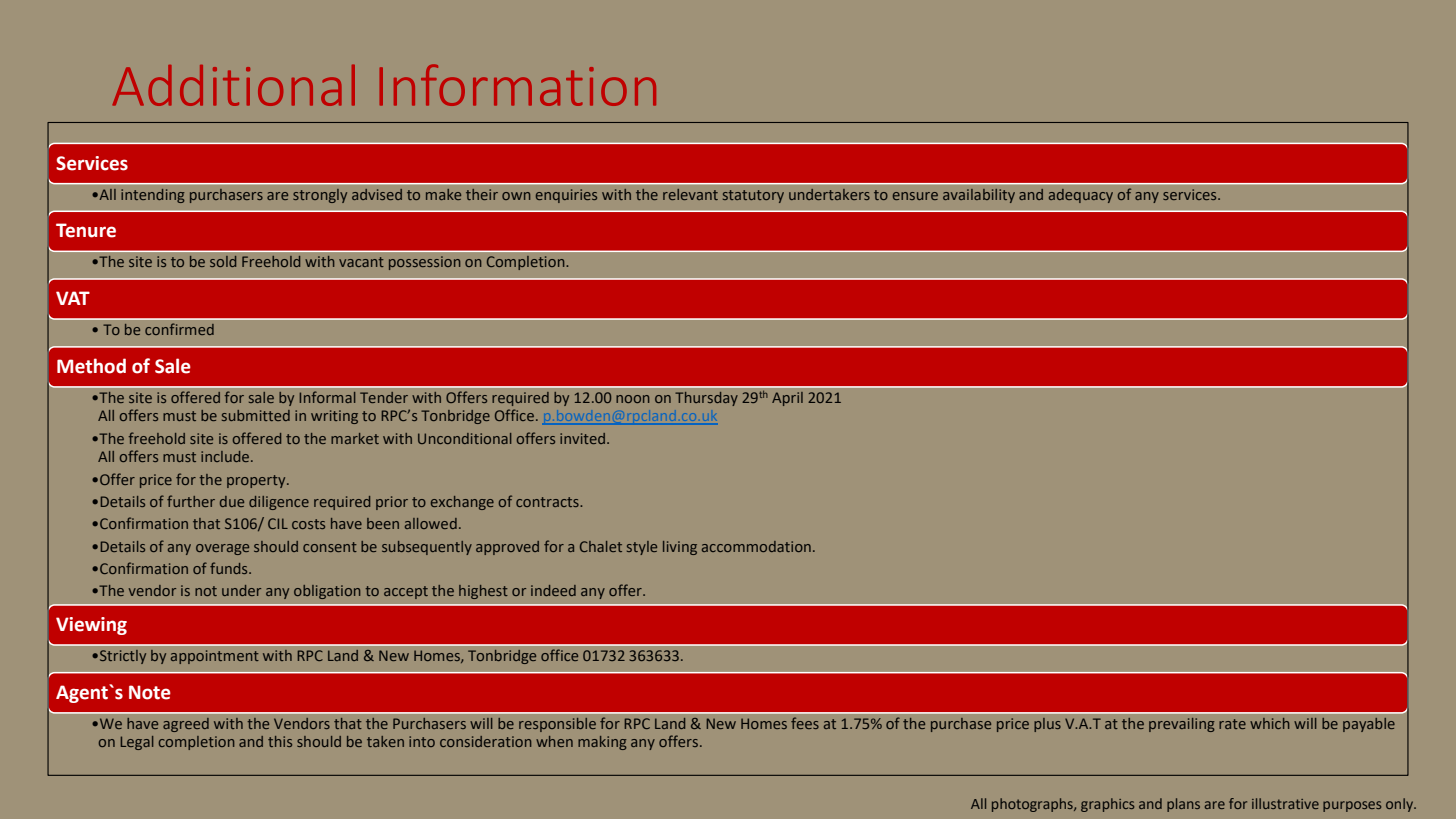 Image resolution: width=1456 pixels, height=819 pixels. Describe the element at coordinates (680, 548) in the screenshot. I see `living` at that location.
